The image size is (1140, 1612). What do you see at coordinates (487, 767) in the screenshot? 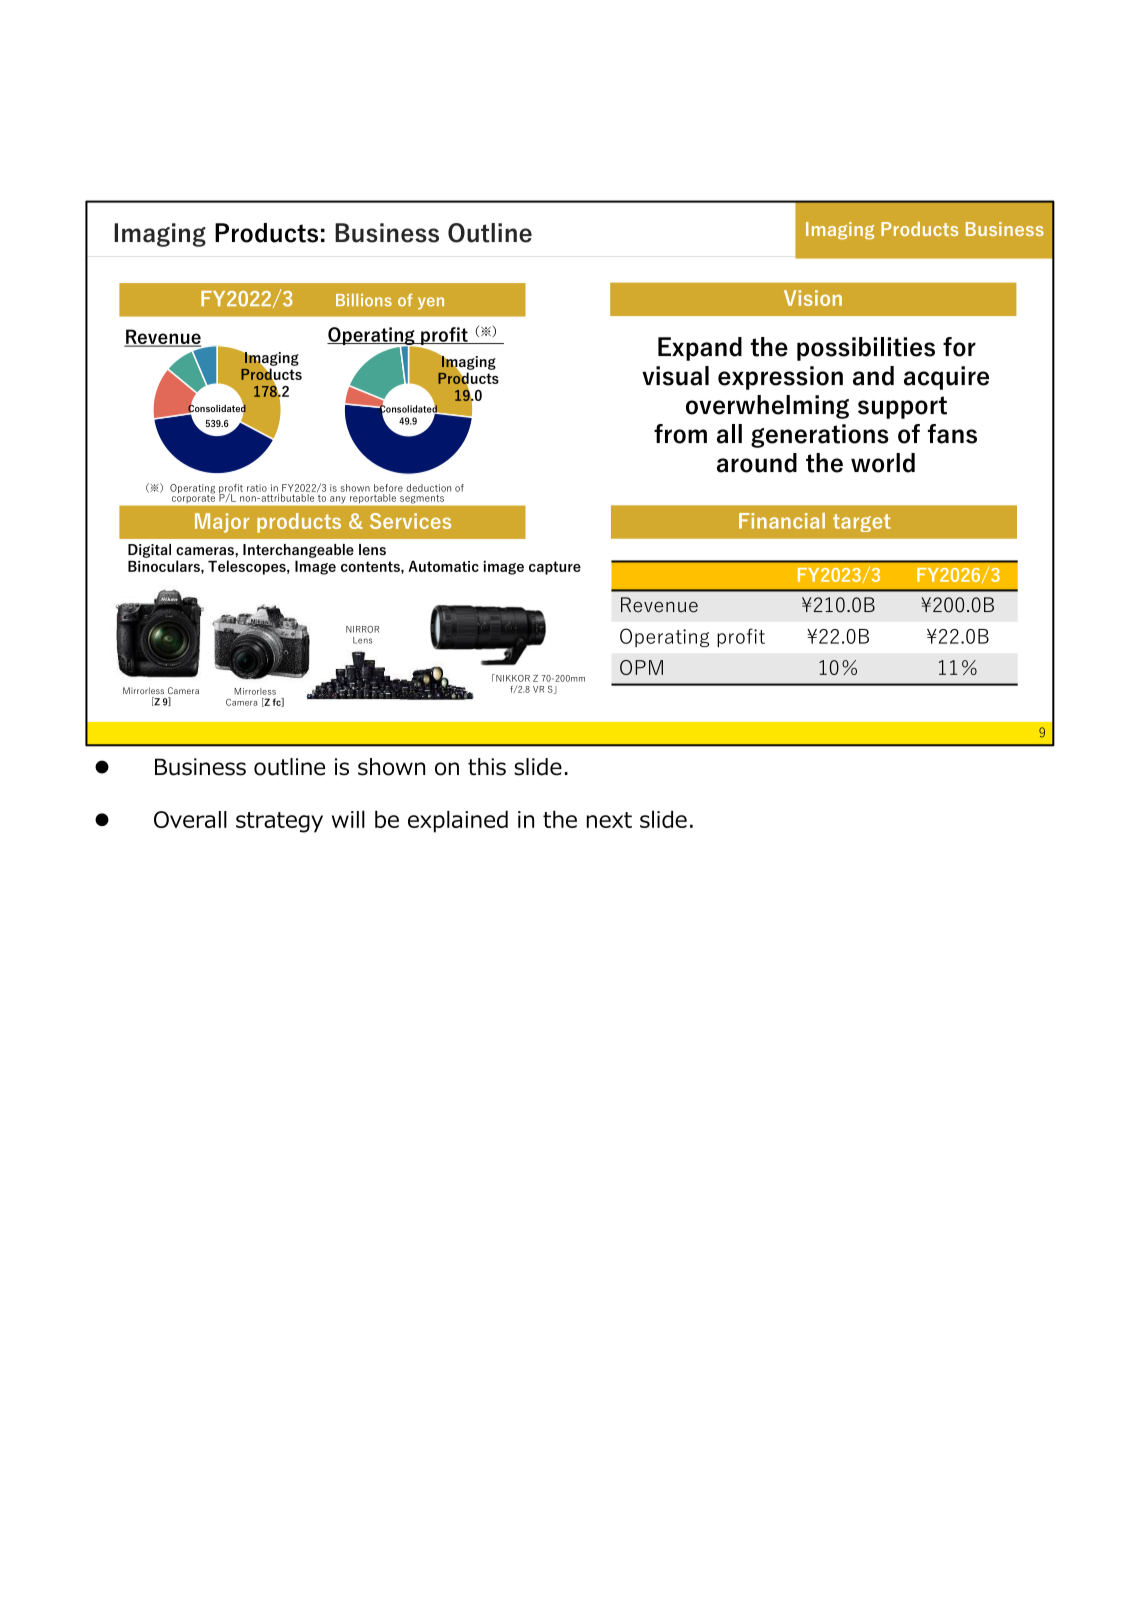
I see `this` at bounding box center [487, 767].
